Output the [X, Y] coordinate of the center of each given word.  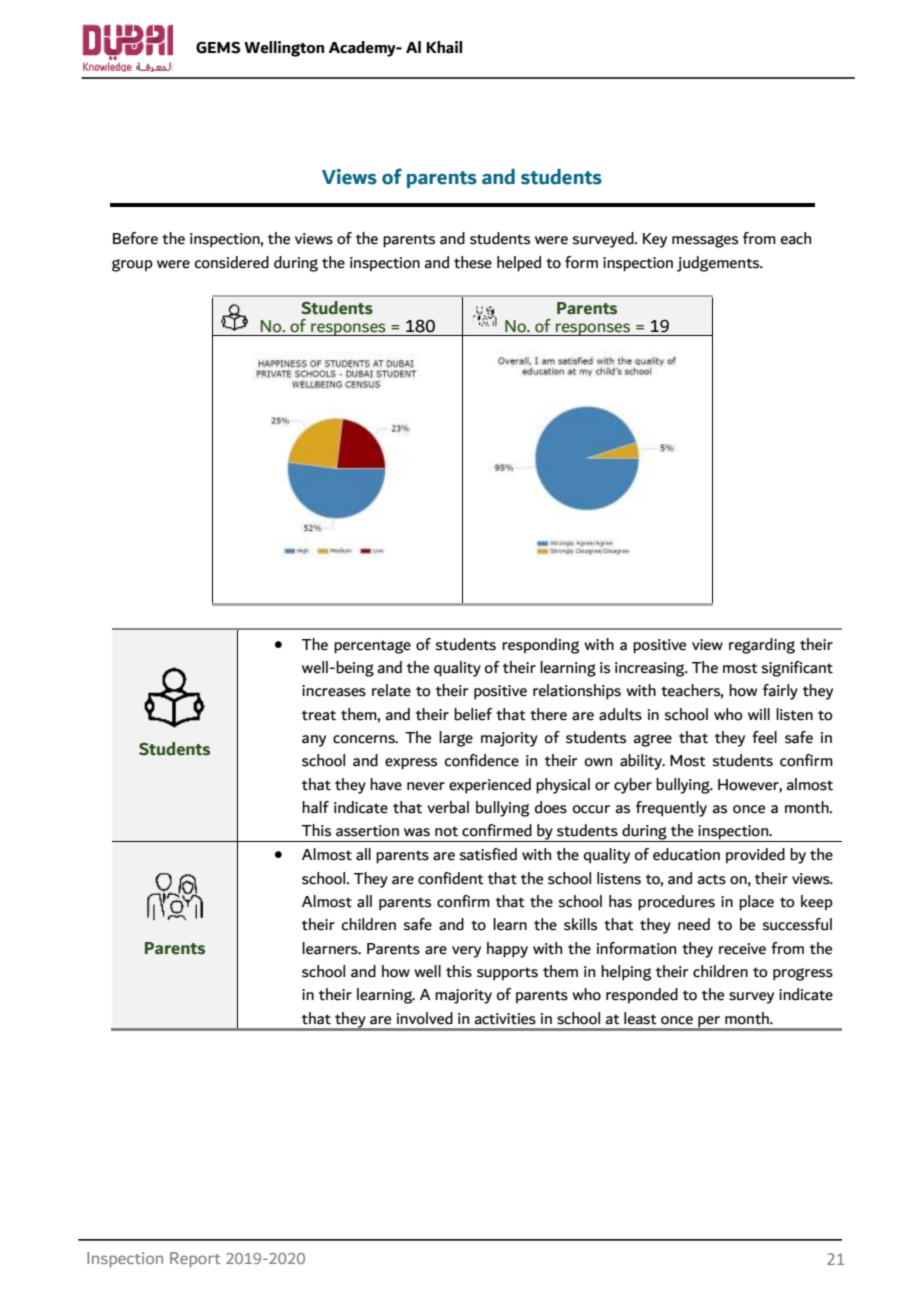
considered [232, 262]
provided [755, 855]
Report [195, 1260]
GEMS [218, 47]
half [315, 807]
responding [540, 646]
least [640, 1018]
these [473, 262]
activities [505, 1019]
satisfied [488, 854]
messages [705, 241]
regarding [762, 646]
